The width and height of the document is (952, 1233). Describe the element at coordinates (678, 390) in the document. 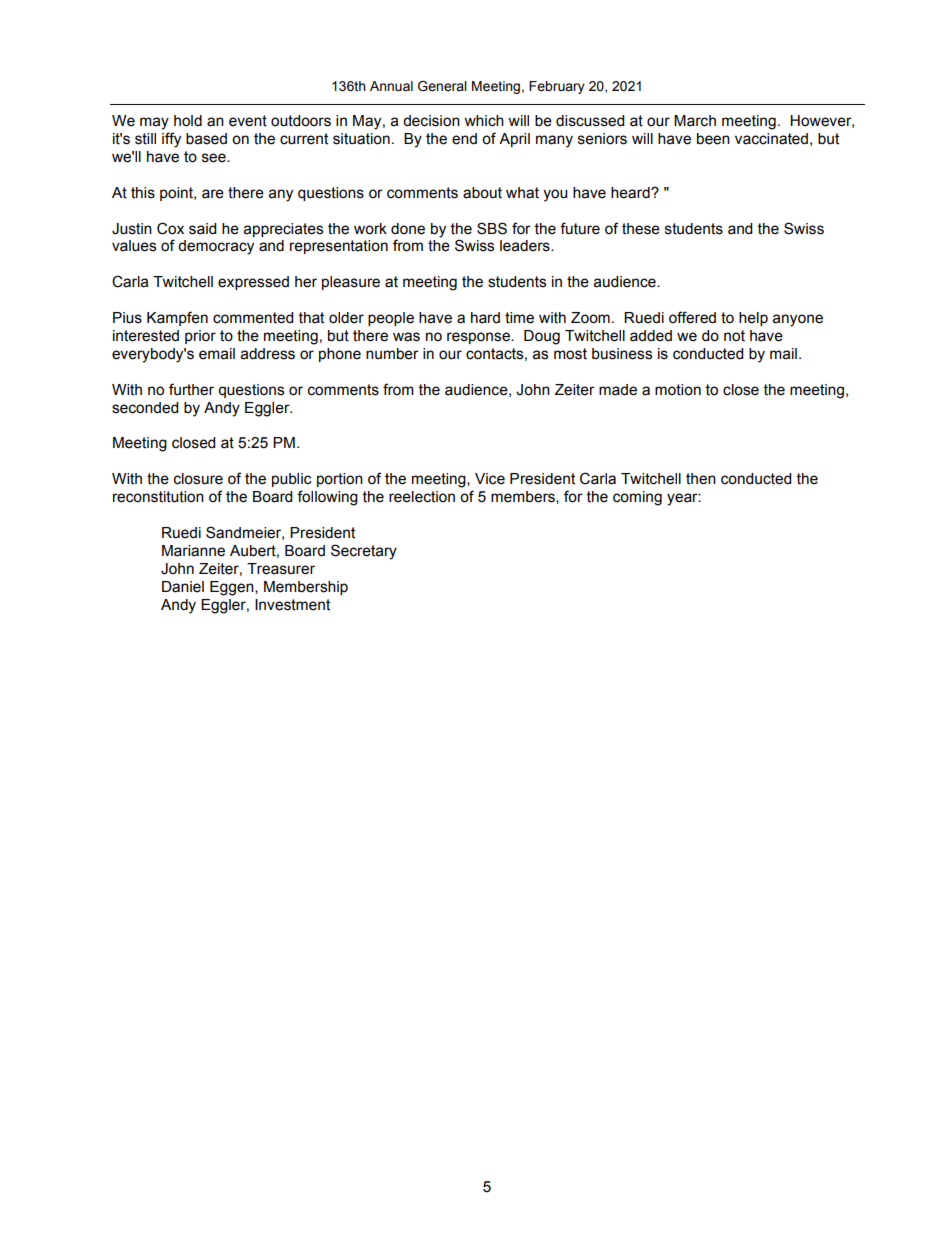

I see `motion` at that location.
